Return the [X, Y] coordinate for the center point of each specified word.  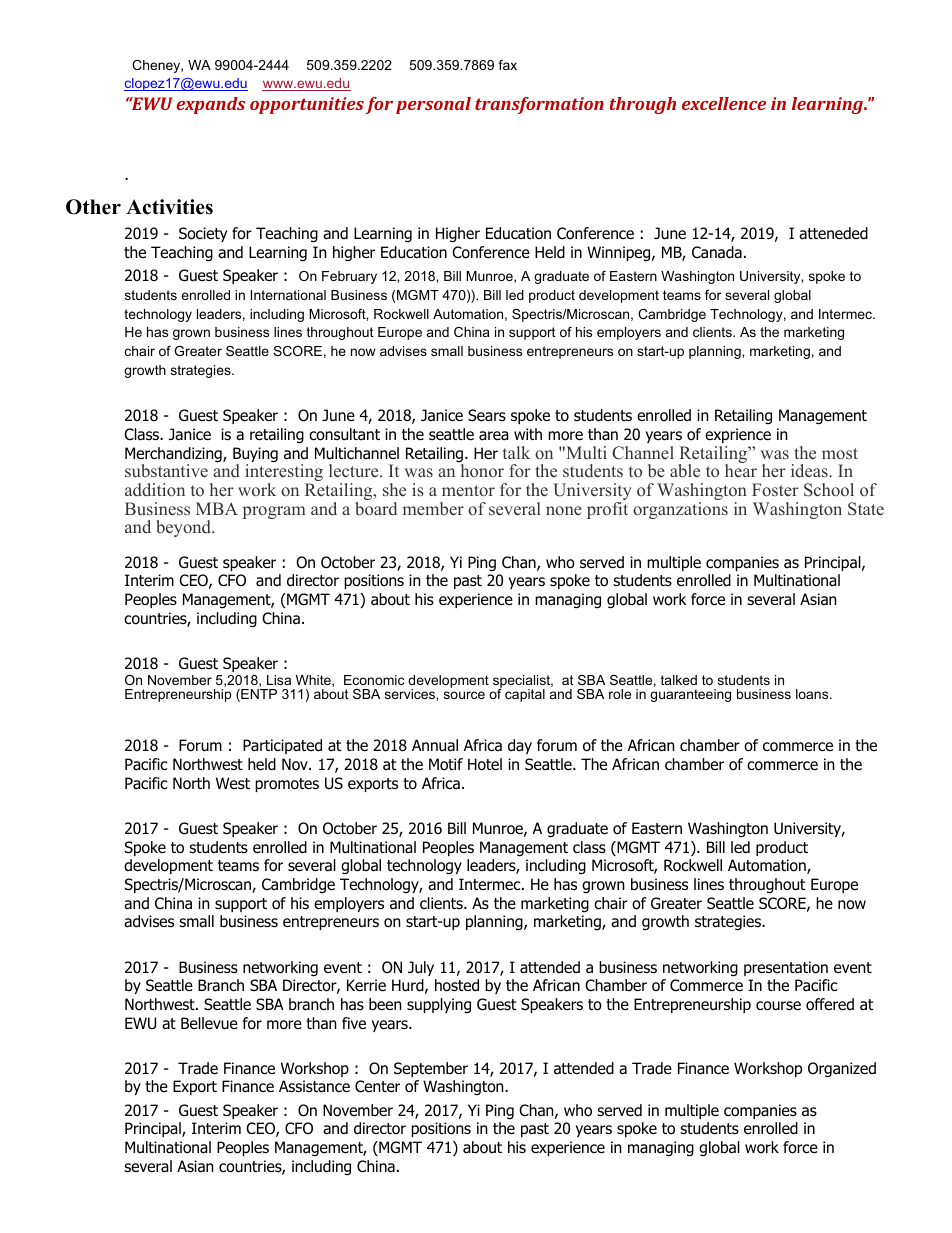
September [431, 1069]
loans [813, 694]
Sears [487, 415]
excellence [724, 103]
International [288, 295]
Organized [842, 1070]
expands [210, 105]
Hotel [485, 764]
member [433, 509]
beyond [185, 528]
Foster [775, 489]
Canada [717, 252]
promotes [287, 785]
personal [433, 105]
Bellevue [209, 1023]
